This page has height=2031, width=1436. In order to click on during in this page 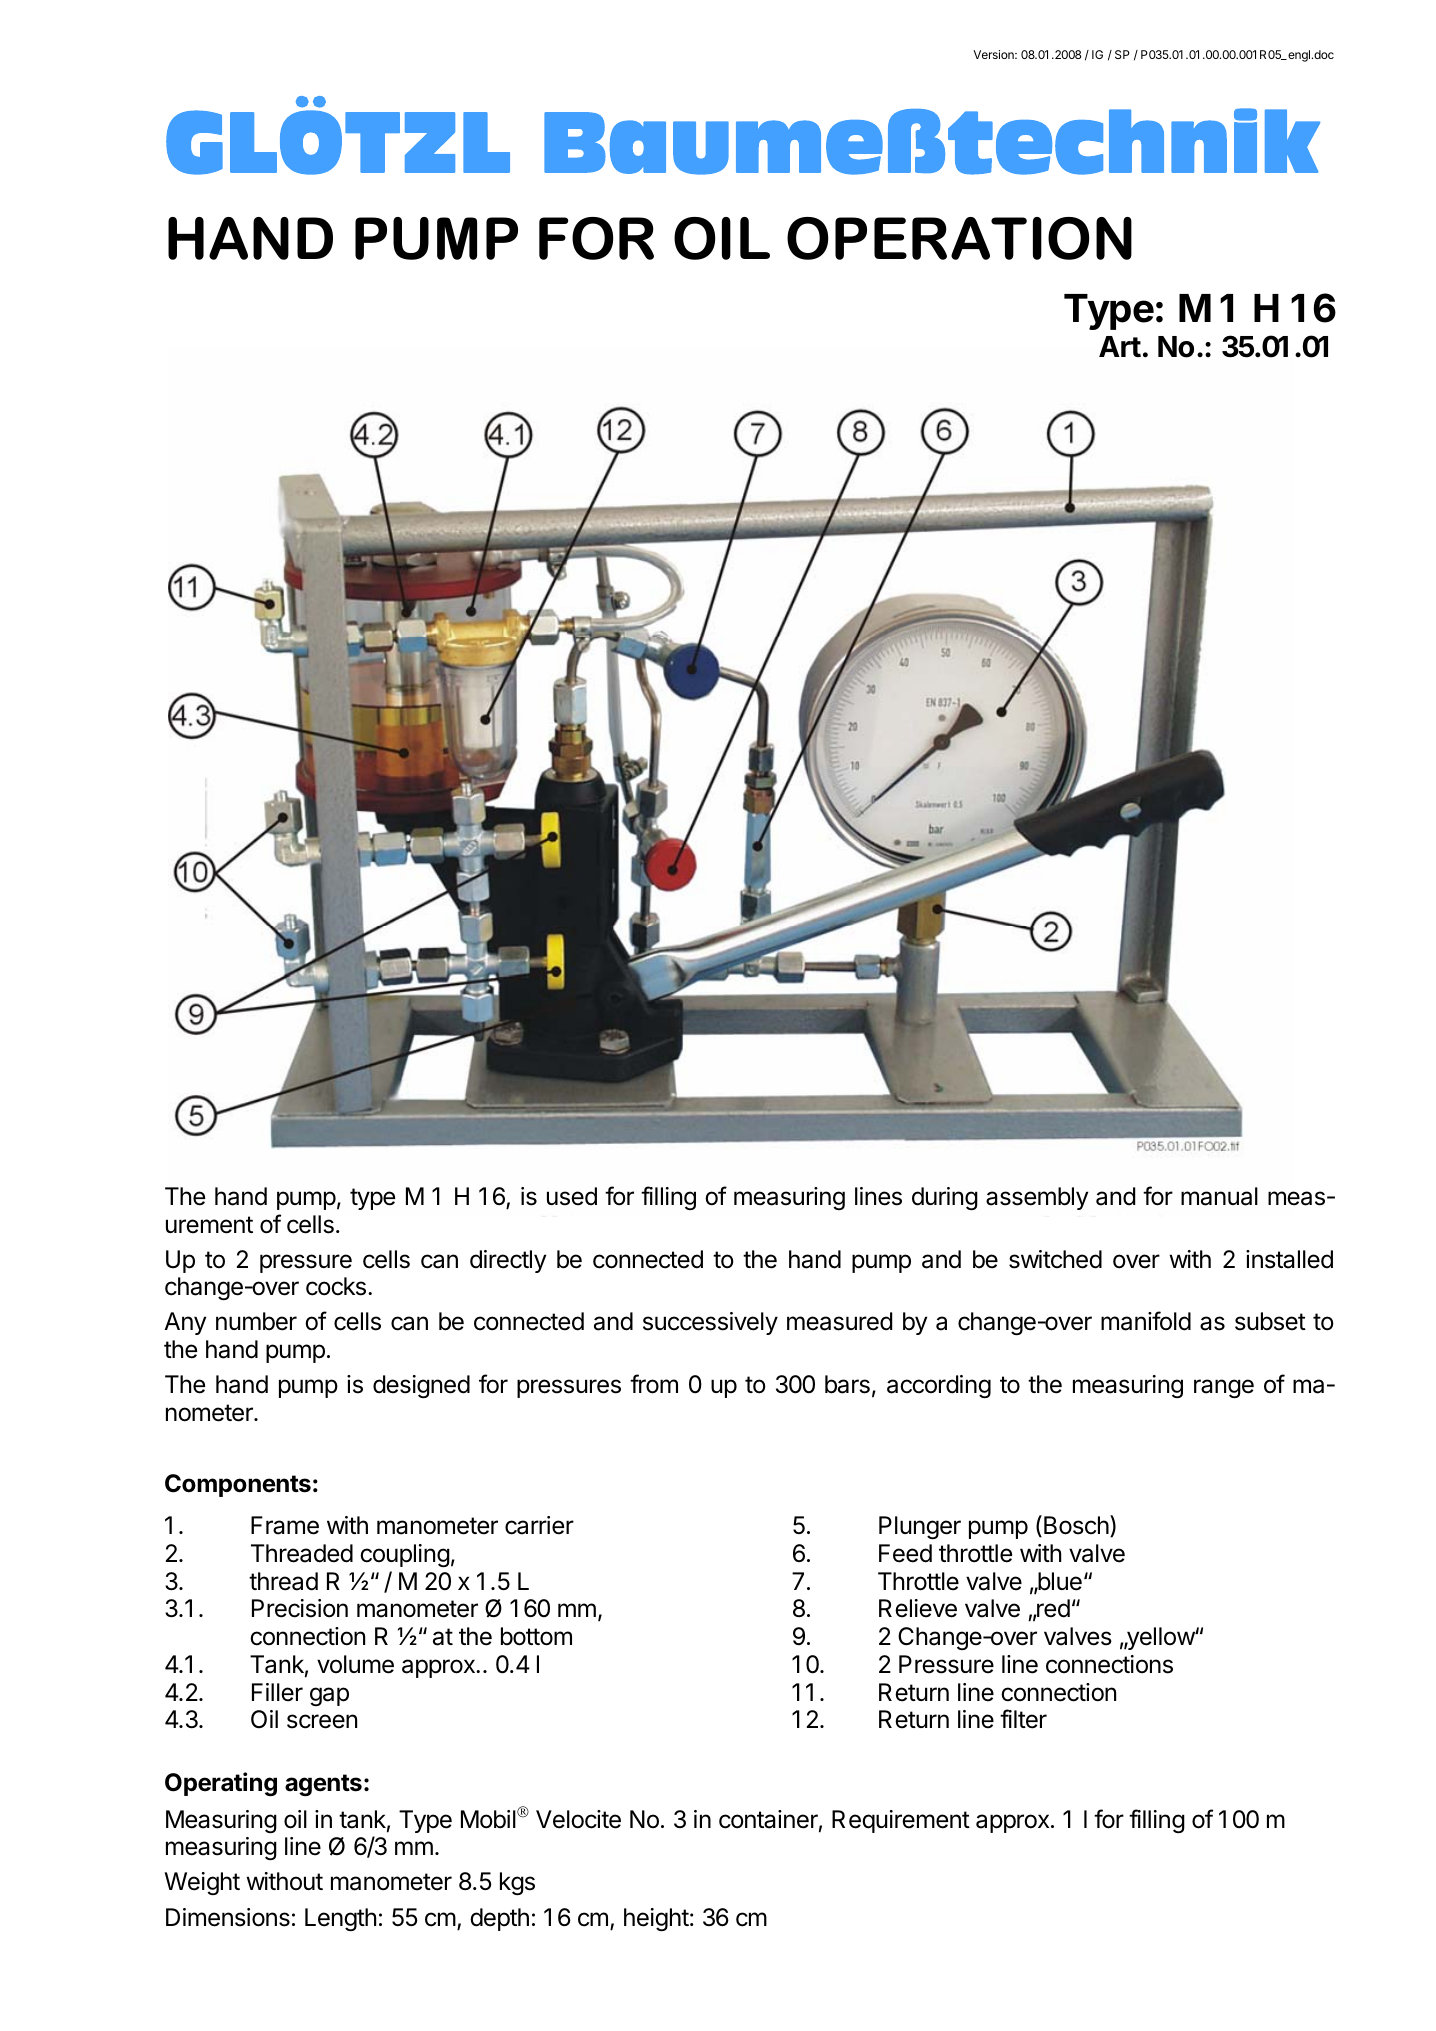, I will do `click(945, 1198)`.
